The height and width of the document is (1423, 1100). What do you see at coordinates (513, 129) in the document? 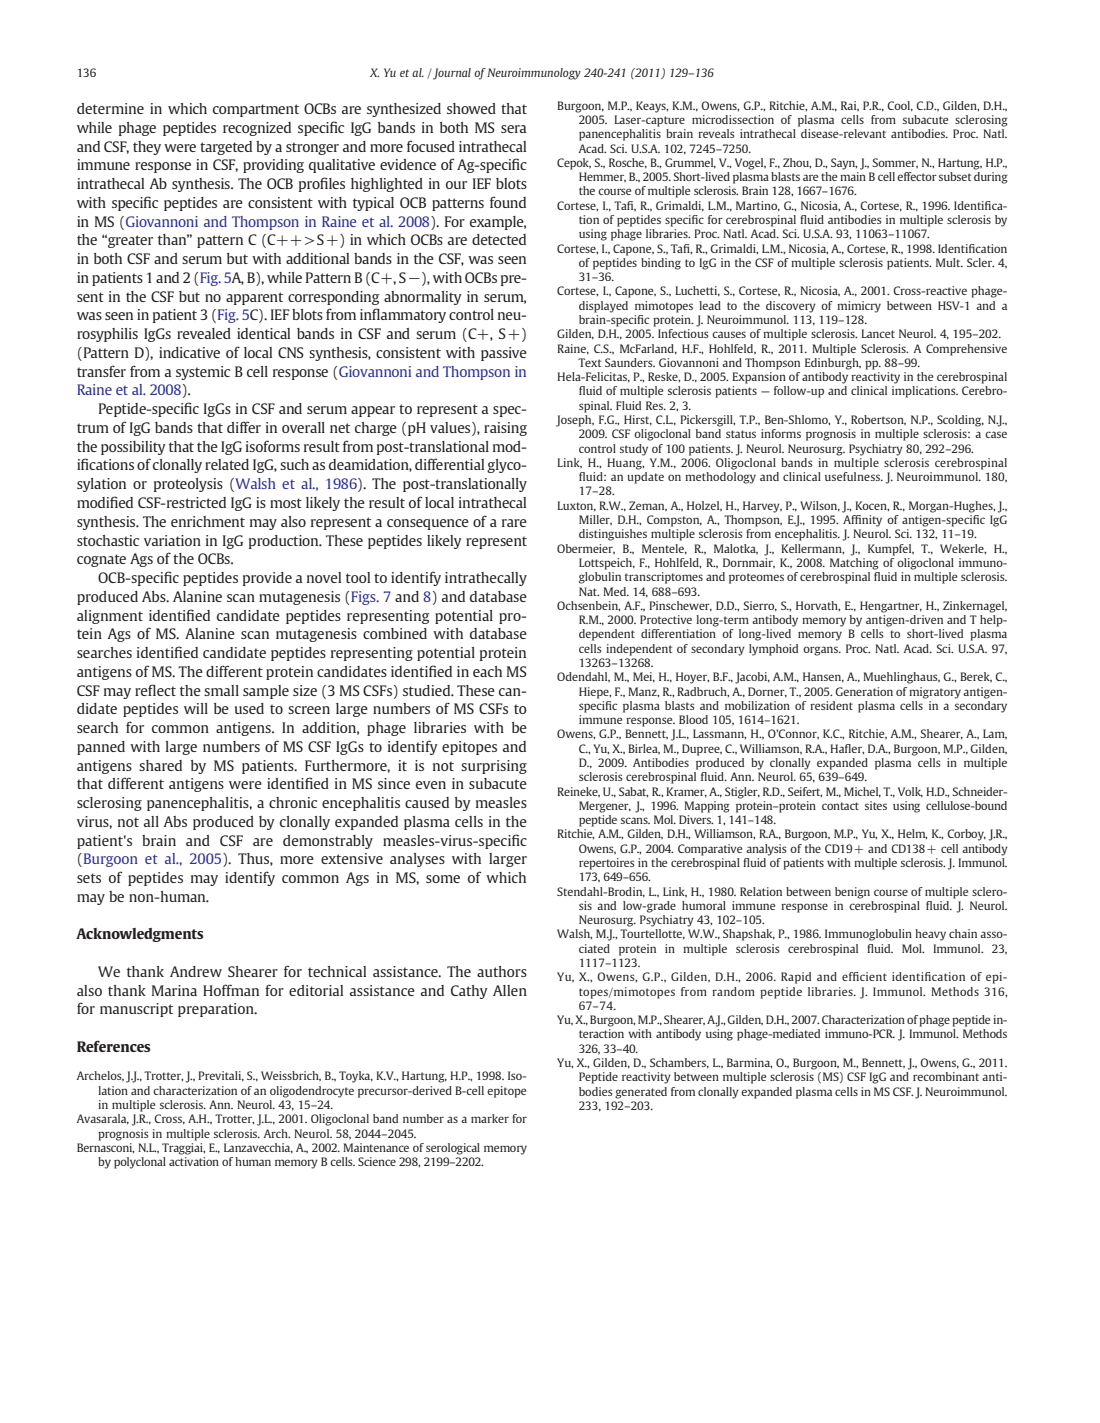
I see `sera` at bounding box center [513, 129].
